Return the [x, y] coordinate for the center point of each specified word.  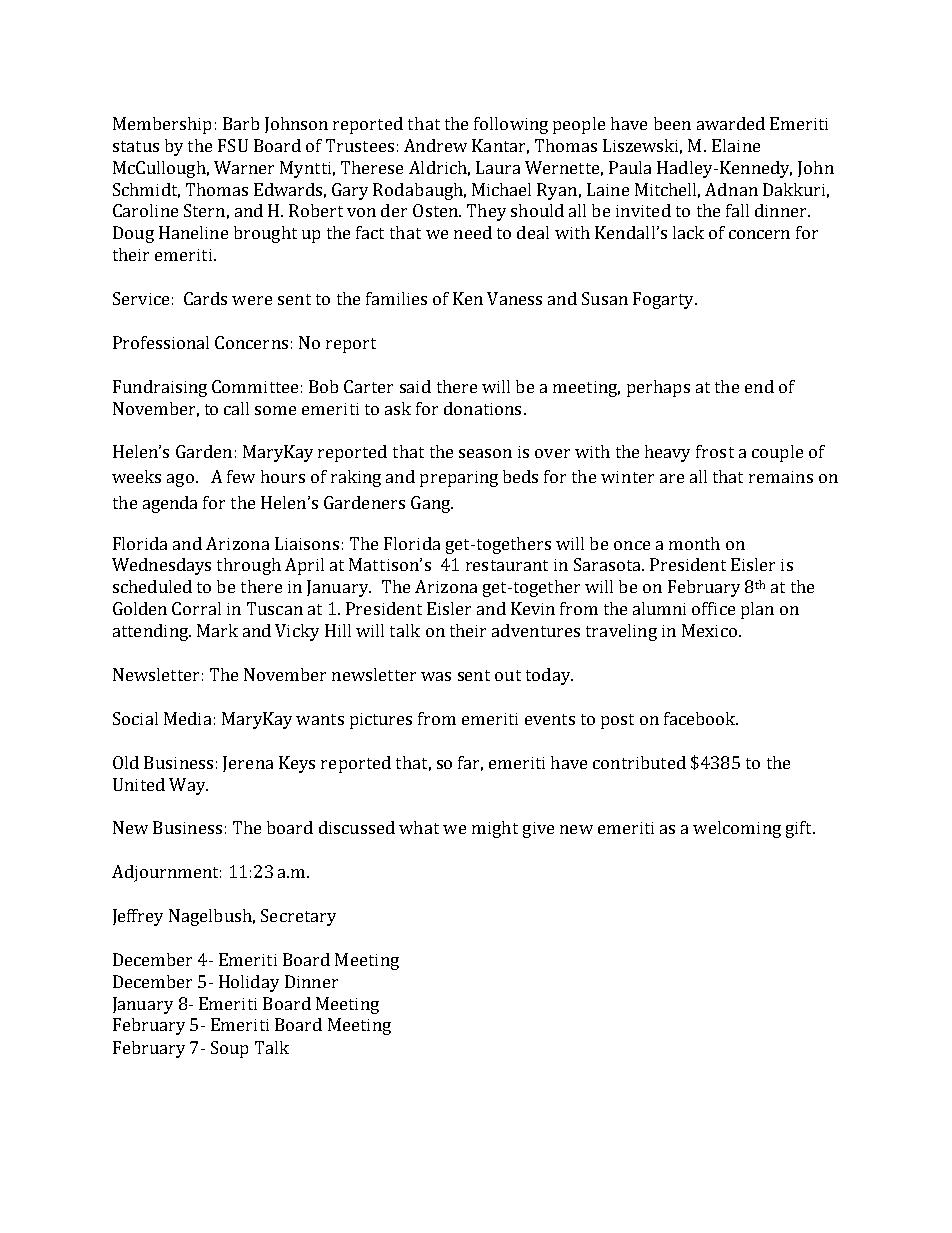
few [241, 476]
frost [715, 451]
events [550, 719]
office [713, 608]
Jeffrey [138, 917]
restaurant [507, 565]
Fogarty [664, 300]
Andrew [435, 145]
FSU [233, 145]
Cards [205, 298]
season [485, 453]
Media [187, 718]
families [396, 298]
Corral [196, 608]
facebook [701, 718]
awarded [731, 123]
